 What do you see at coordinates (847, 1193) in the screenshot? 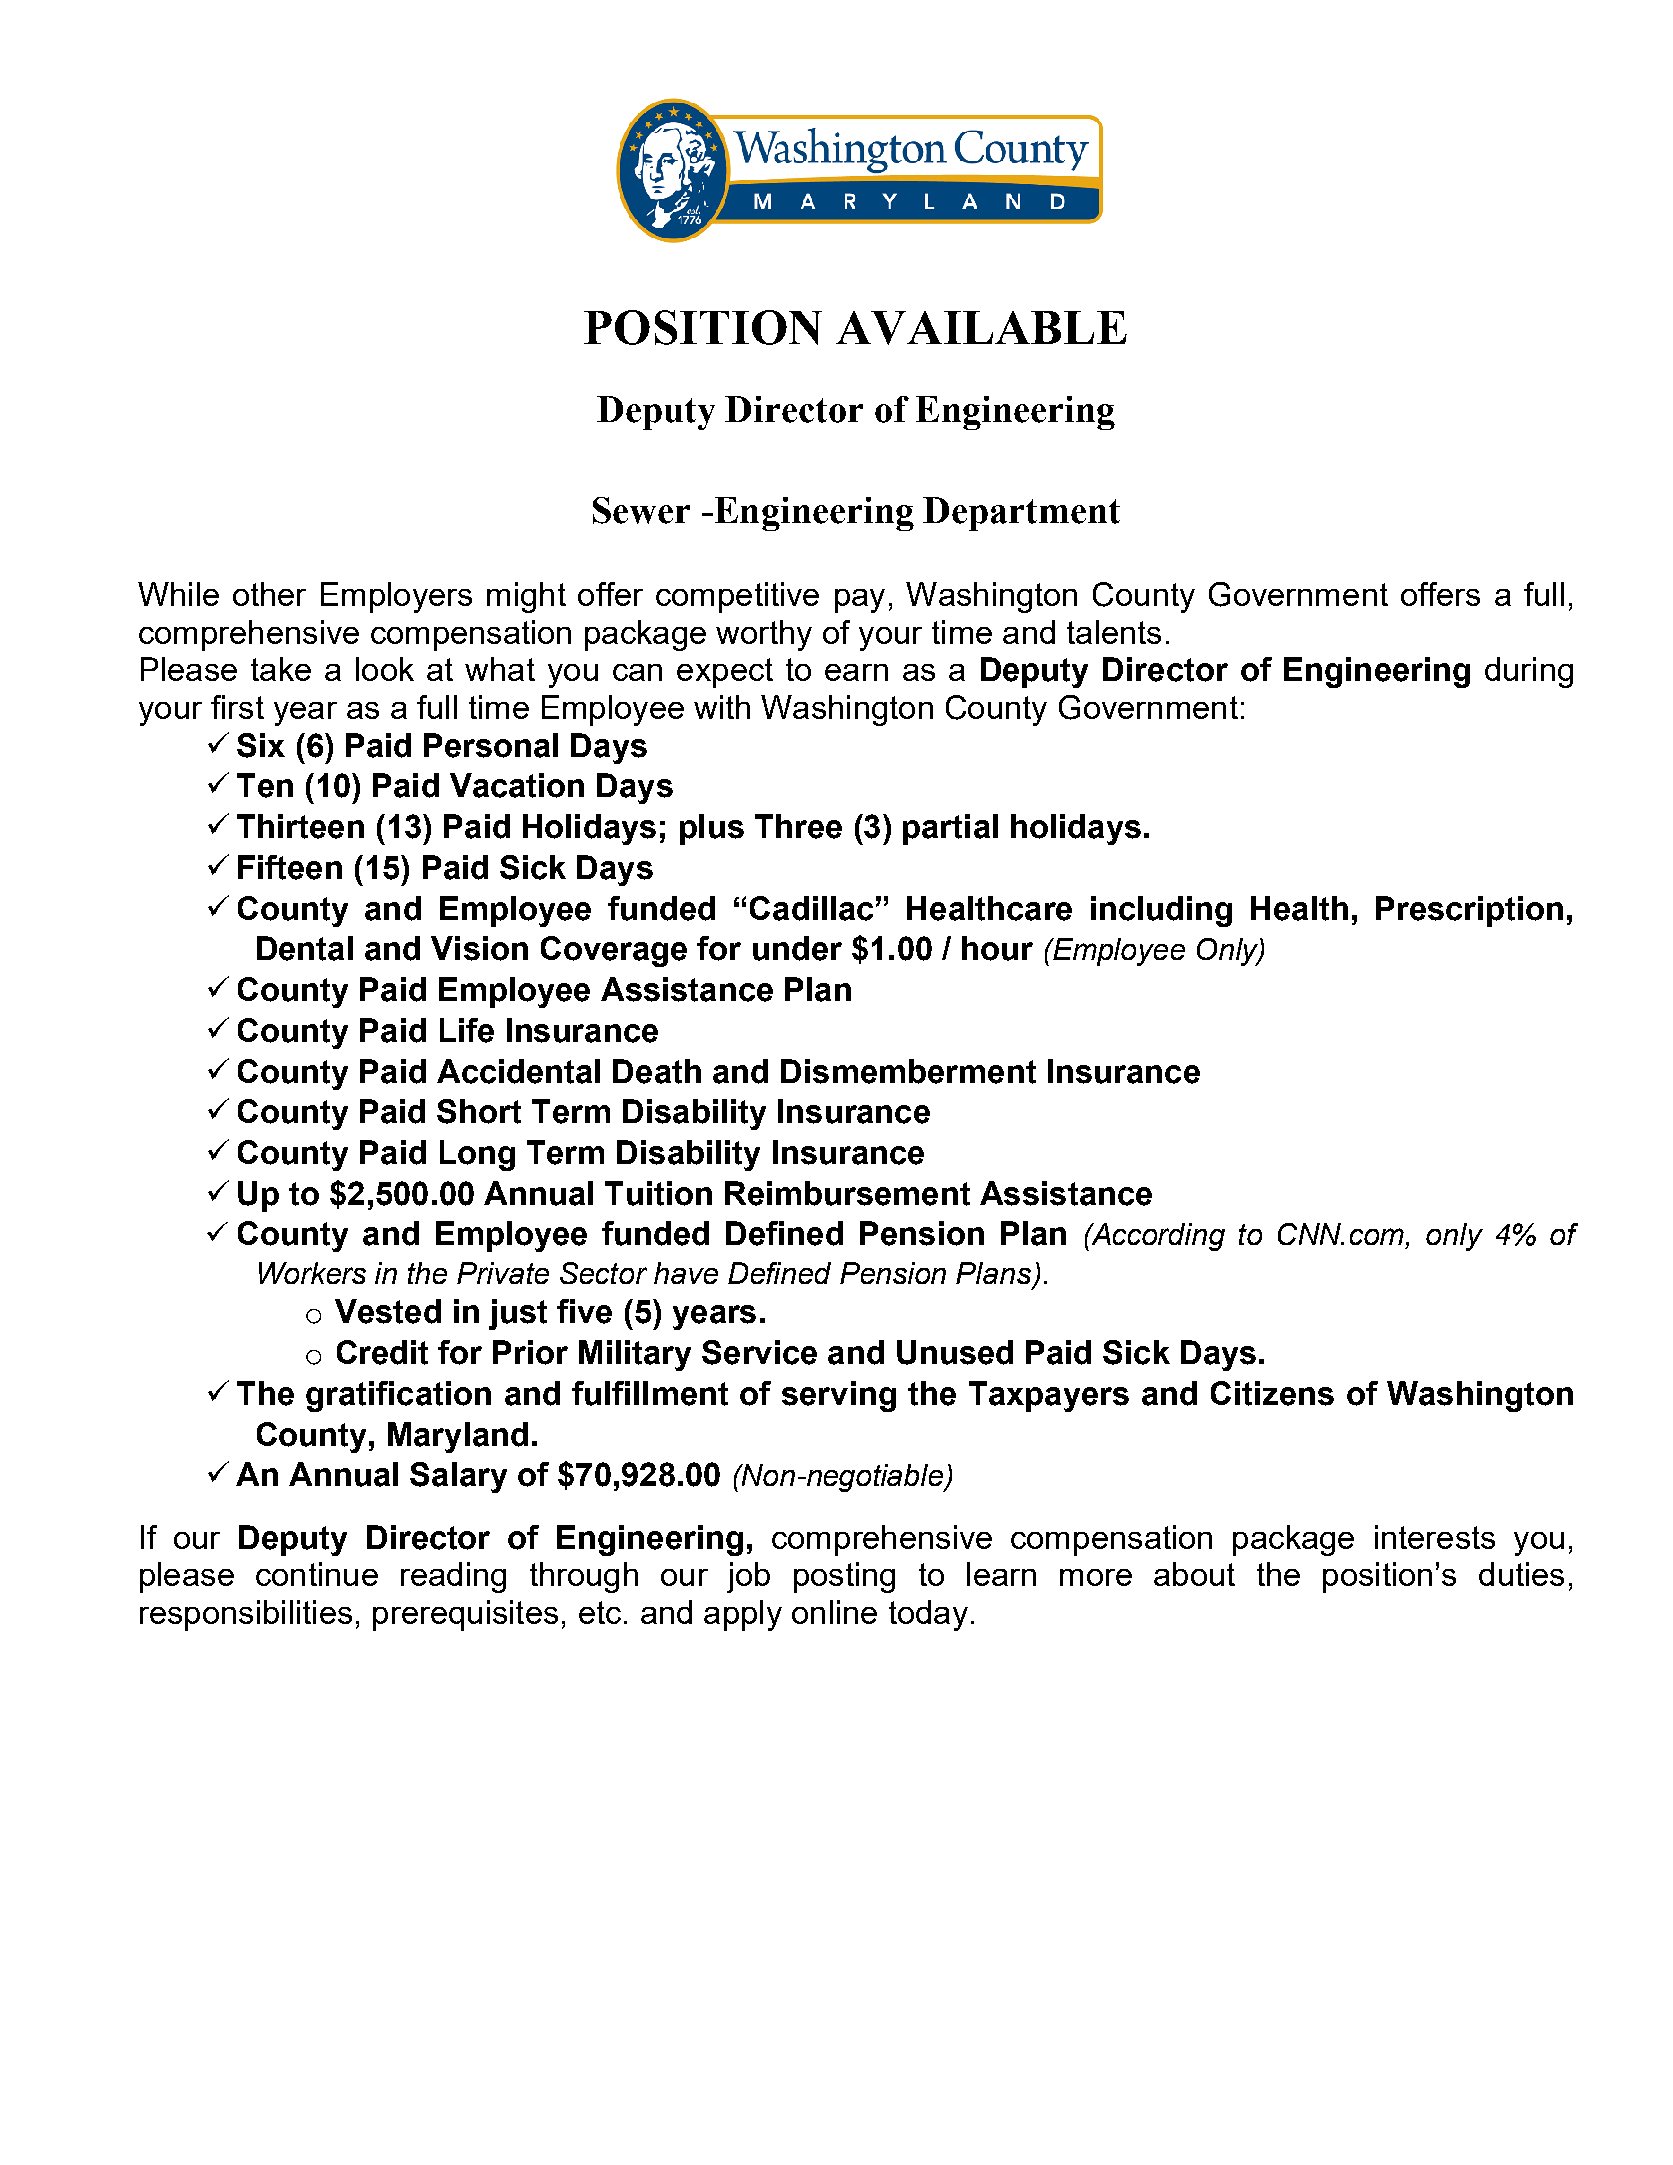
I see `Reimbursement` at bounding box center [847, 1193].
